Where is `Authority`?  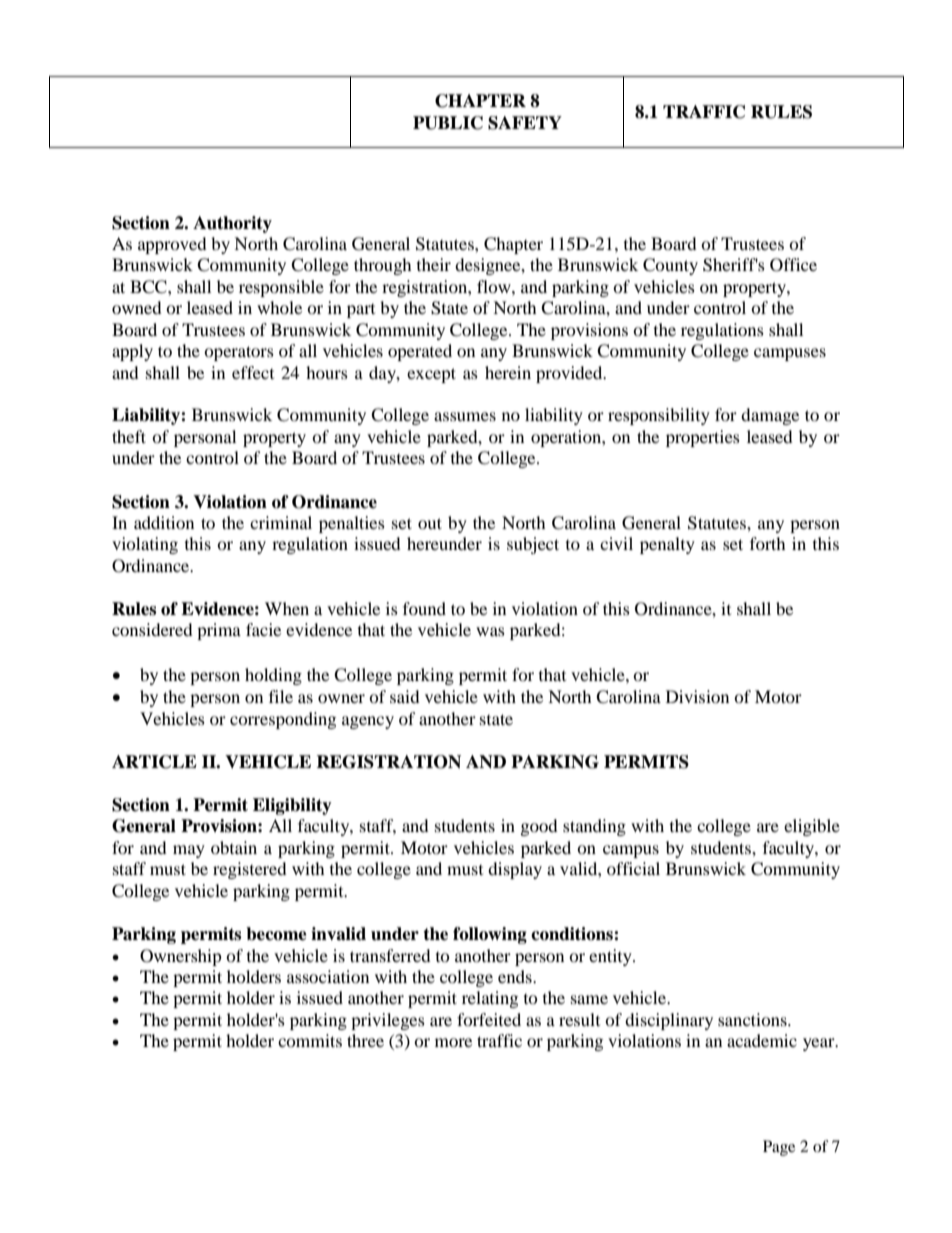 Authority is located at coordinates (232, 224).
